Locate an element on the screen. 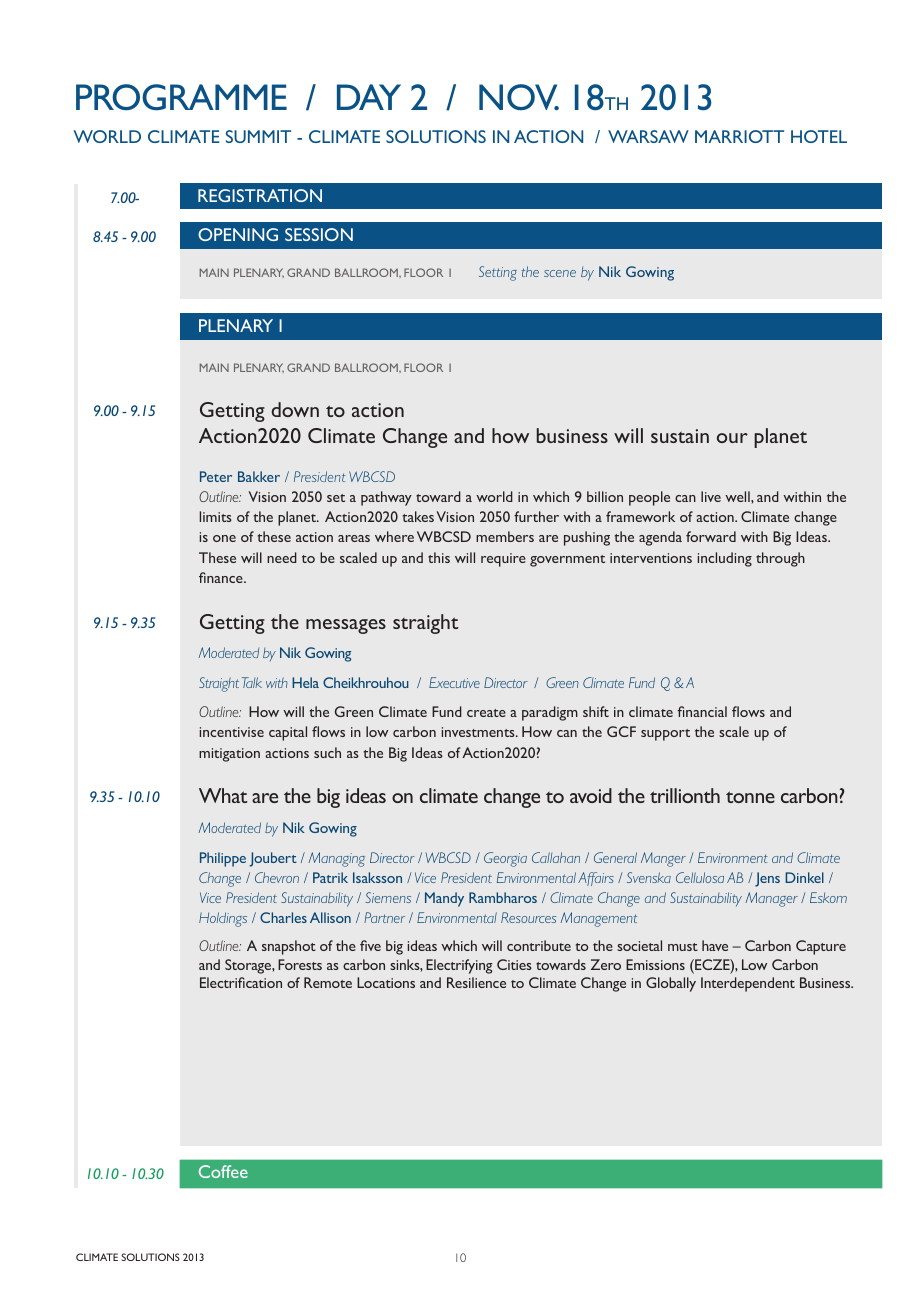 This screenshot has height=1308, width=924. Bakker is located at coordinates (259, 476).
